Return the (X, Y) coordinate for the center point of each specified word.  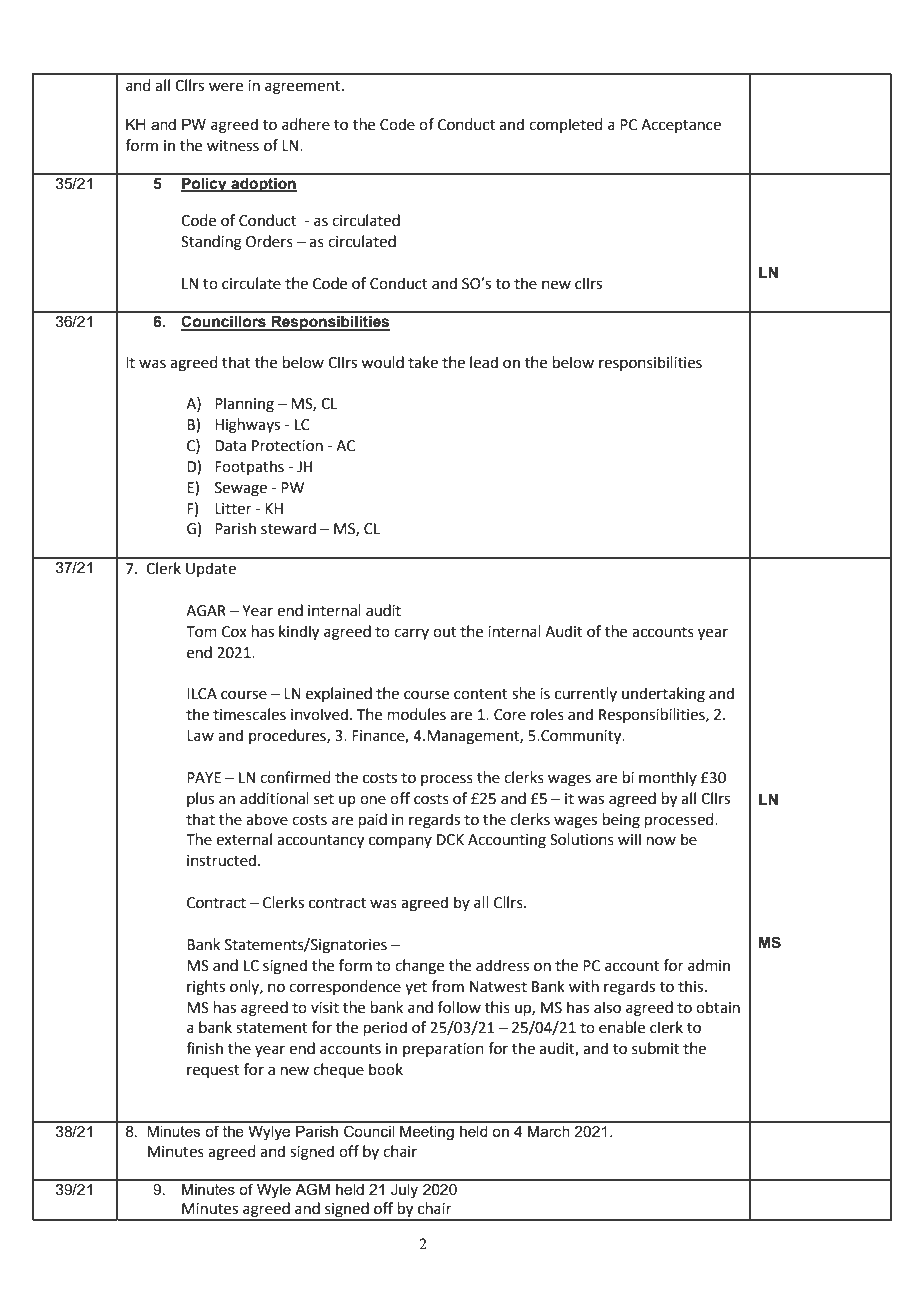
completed (566, 125)
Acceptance (681, 126)
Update (211, 569)
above (267, 819)
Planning (244, 405)
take (423, 362)
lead (484, 362)
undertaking (663, 695)
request (213, 1071)
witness (233, 146)
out (445, 632)
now (661, 841)
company (400, 842)
